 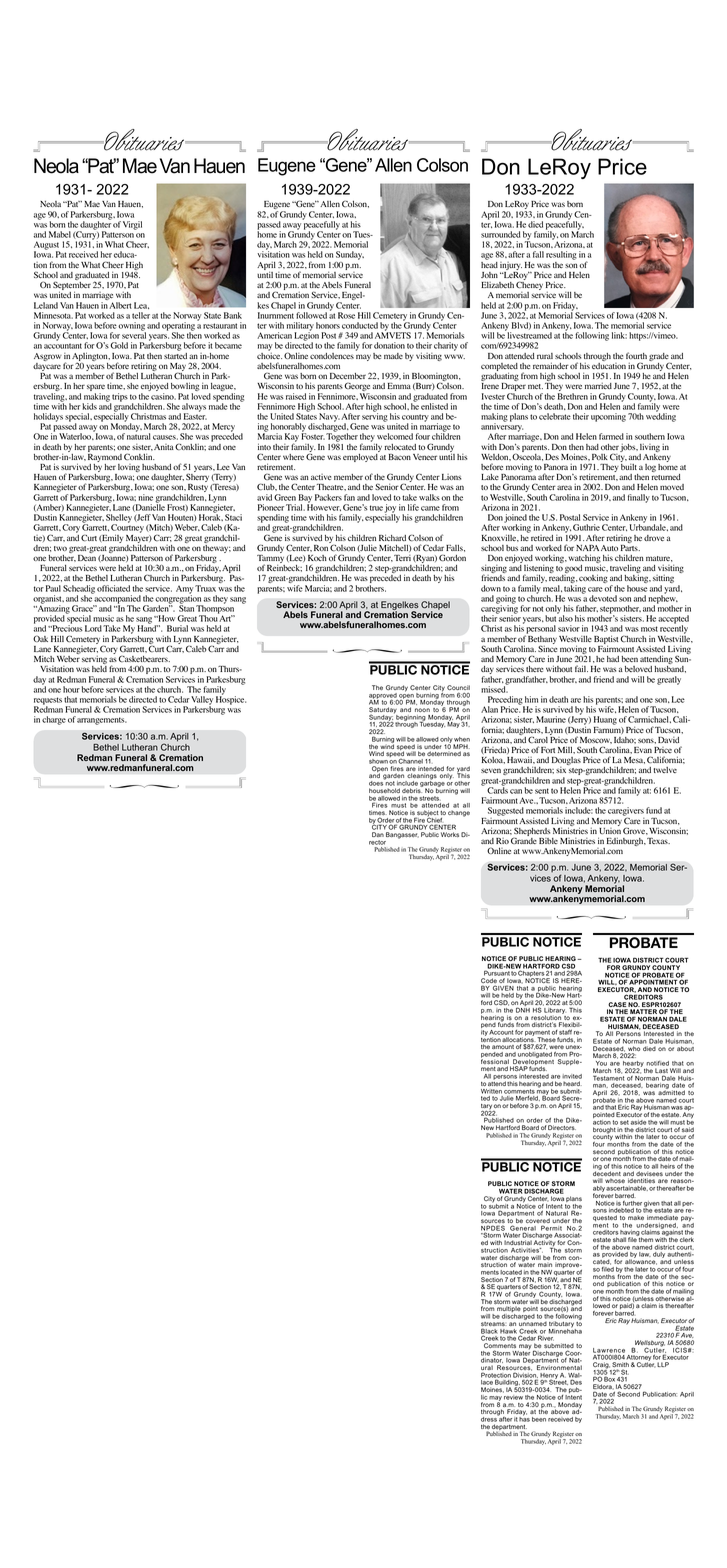 What do you see at coordinates (431, 769) in the page?
I see `intended` at bounding box center [431, 769].
